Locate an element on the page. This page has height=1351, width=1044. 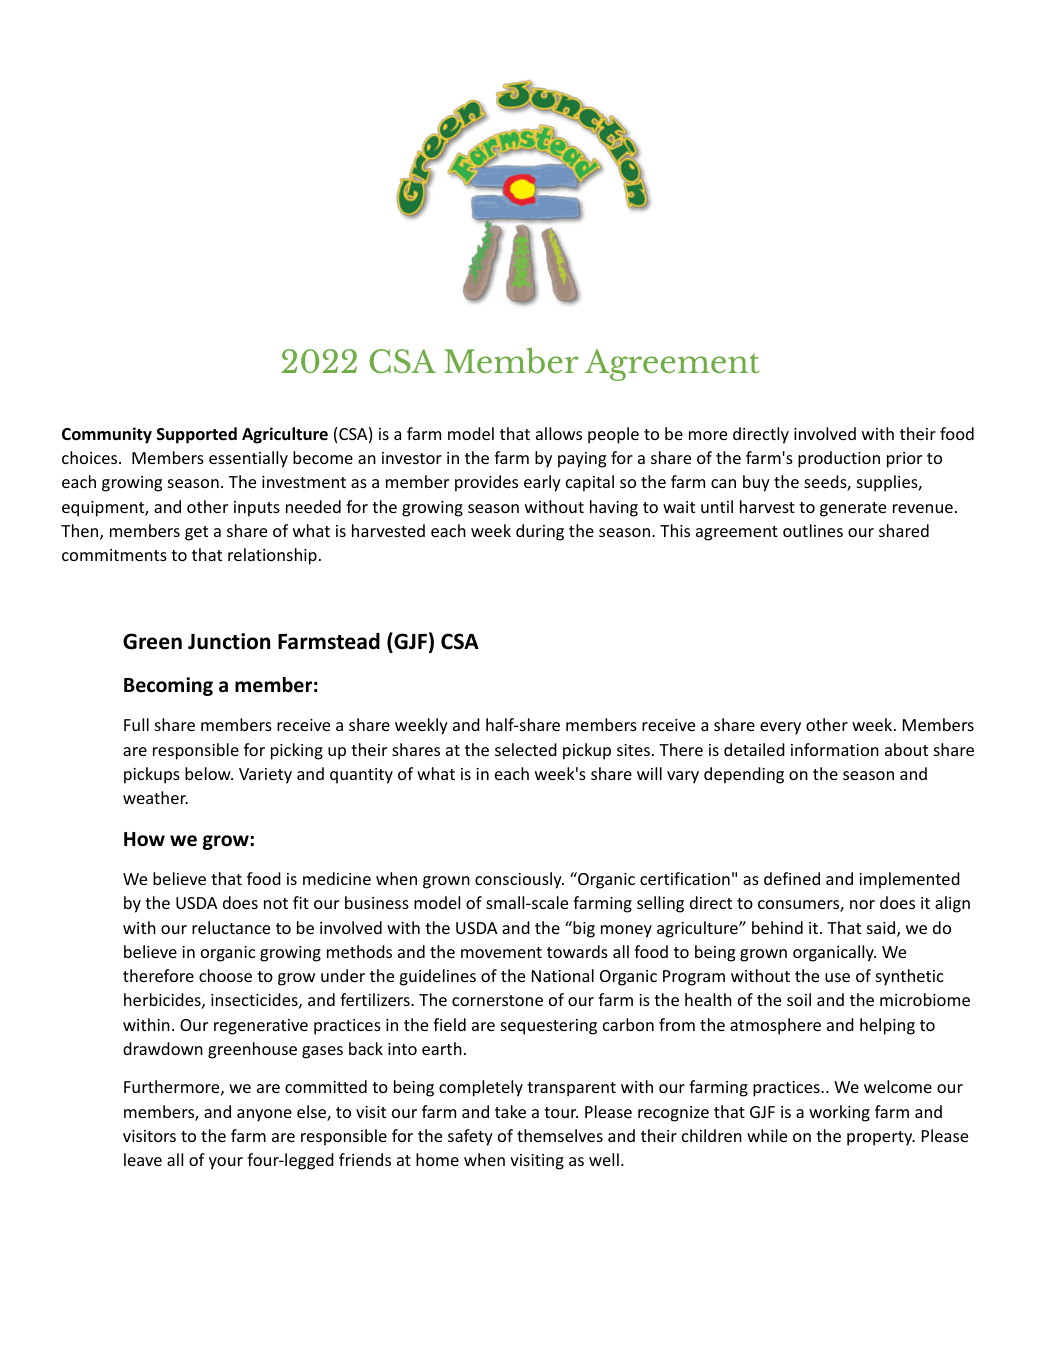
big is located at coordinates (583, 929).
